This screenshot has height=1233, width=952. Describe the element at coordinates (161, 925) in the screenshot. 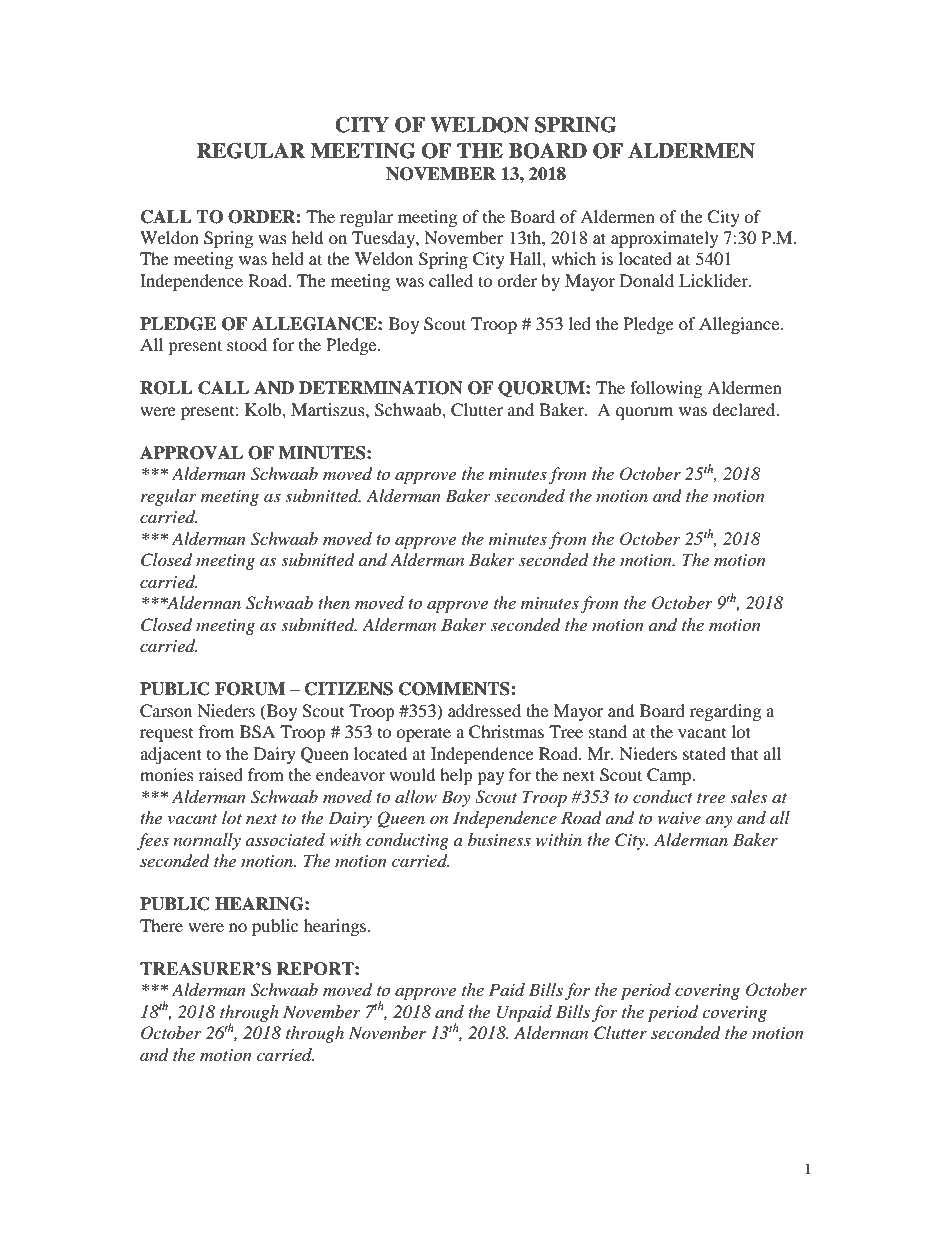

I see `There` at that location.
